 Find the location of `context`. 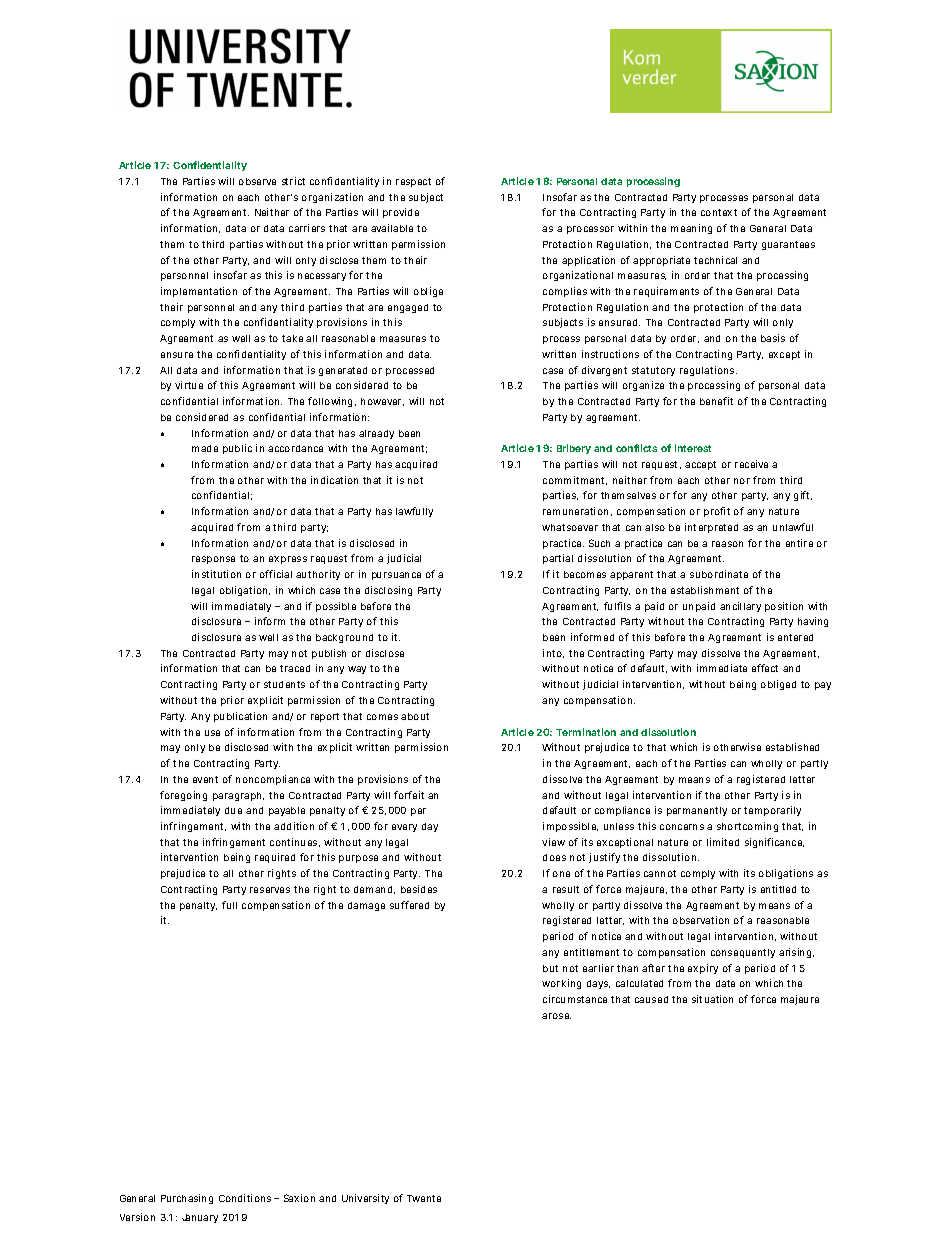

context is located at coordinates (719, 212).
